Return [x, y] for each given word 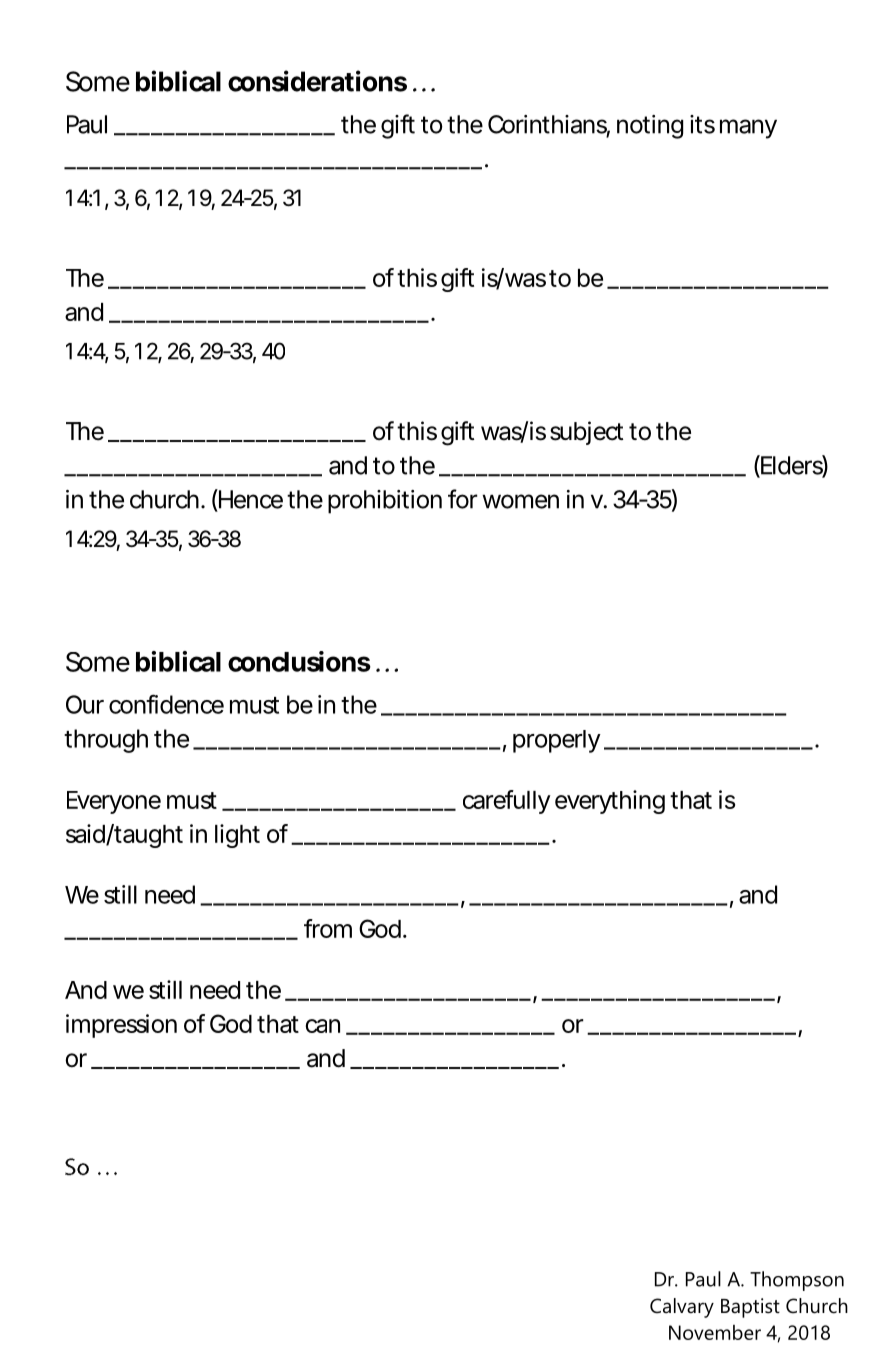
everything [610, 802]
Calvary [682, 1308]
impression [121, 1026]
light [237, 836]
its [702, 124]
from [328, 928]
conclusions [299, 661]
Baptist [750, 1308]
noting [650, 127]
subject [586, 433]
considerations [317, 81]
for [463, 499]
